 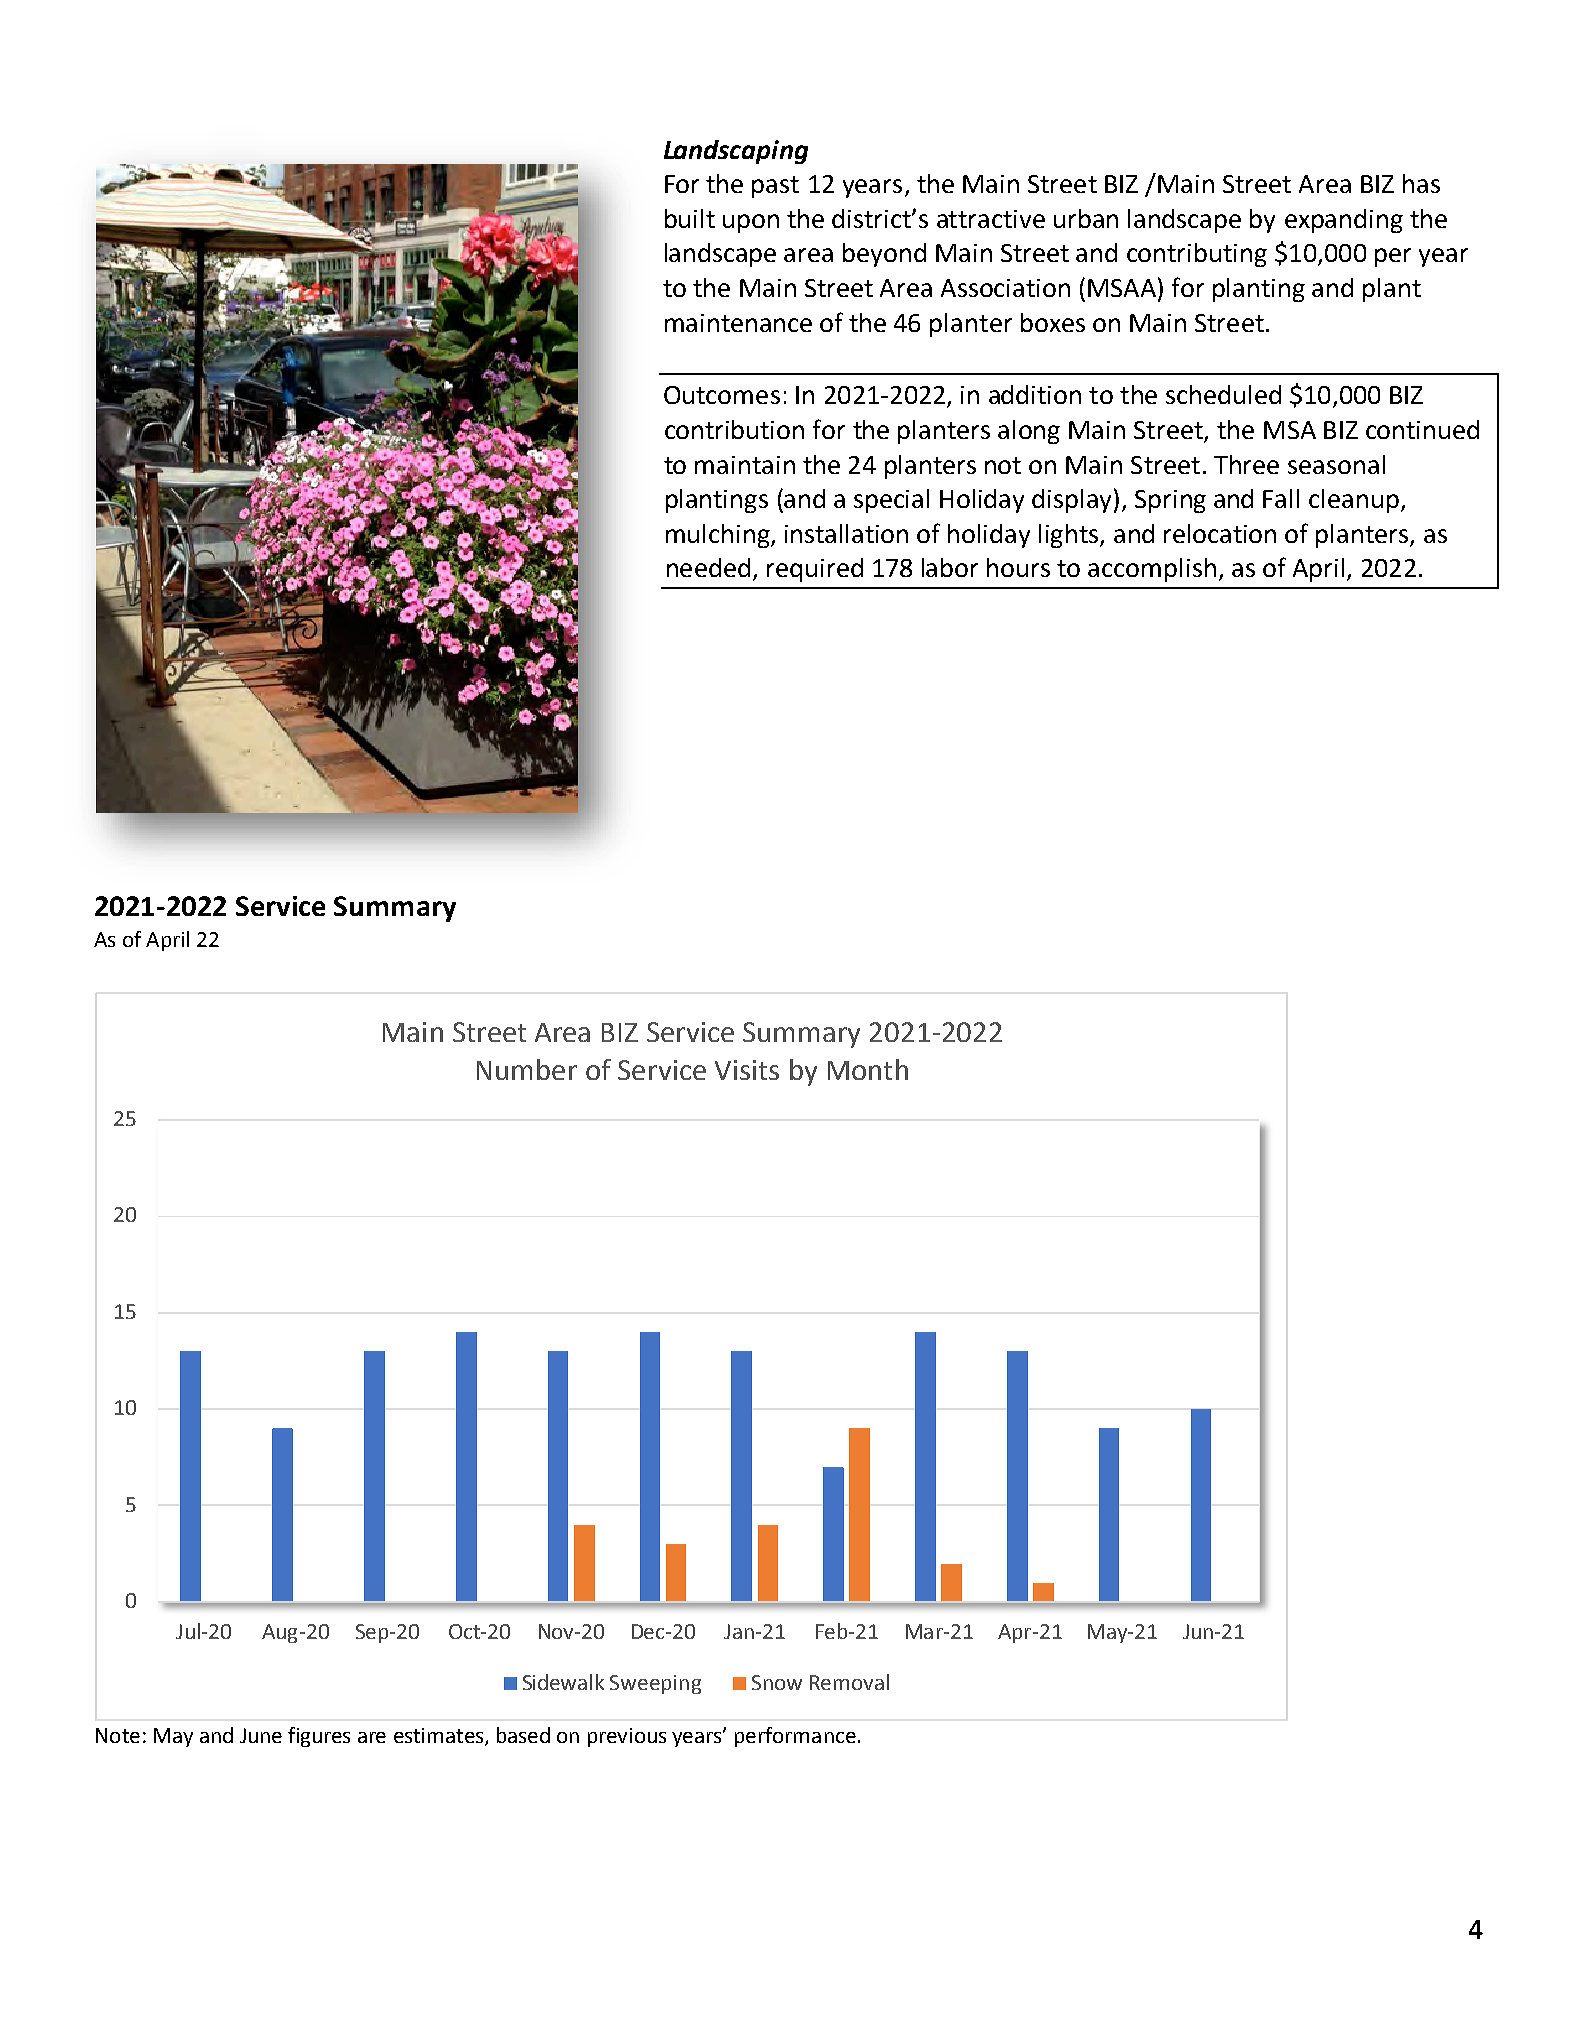 I want to click on Number, so click(x=527, y=1069).
